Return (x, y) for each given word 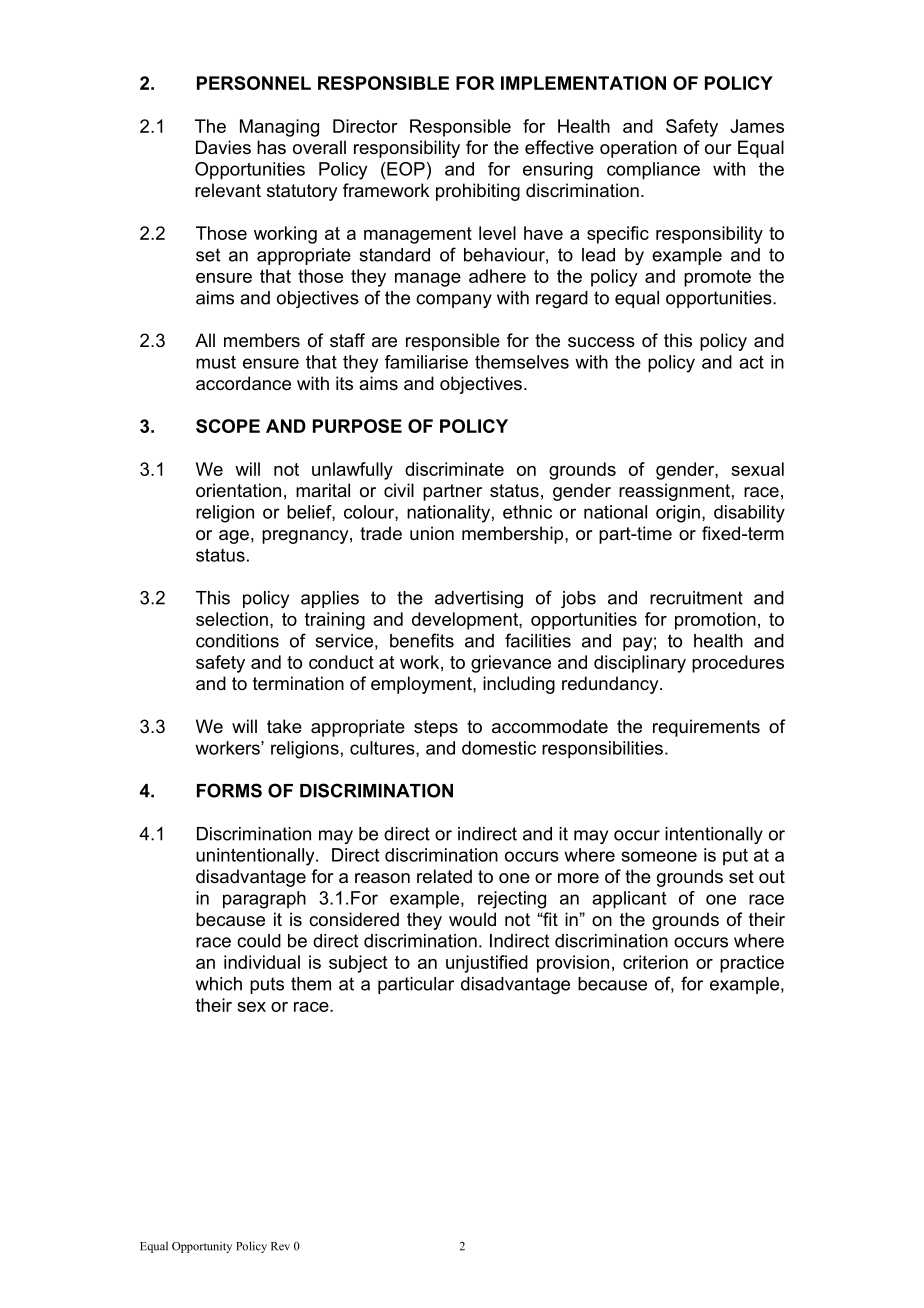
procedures (738, 664)
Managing (279, 128)
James (757, 126)
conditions (237, 641)
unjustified (487, 964)
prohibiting (478, 192)
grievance (511, 664)
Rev (280, 1246)
